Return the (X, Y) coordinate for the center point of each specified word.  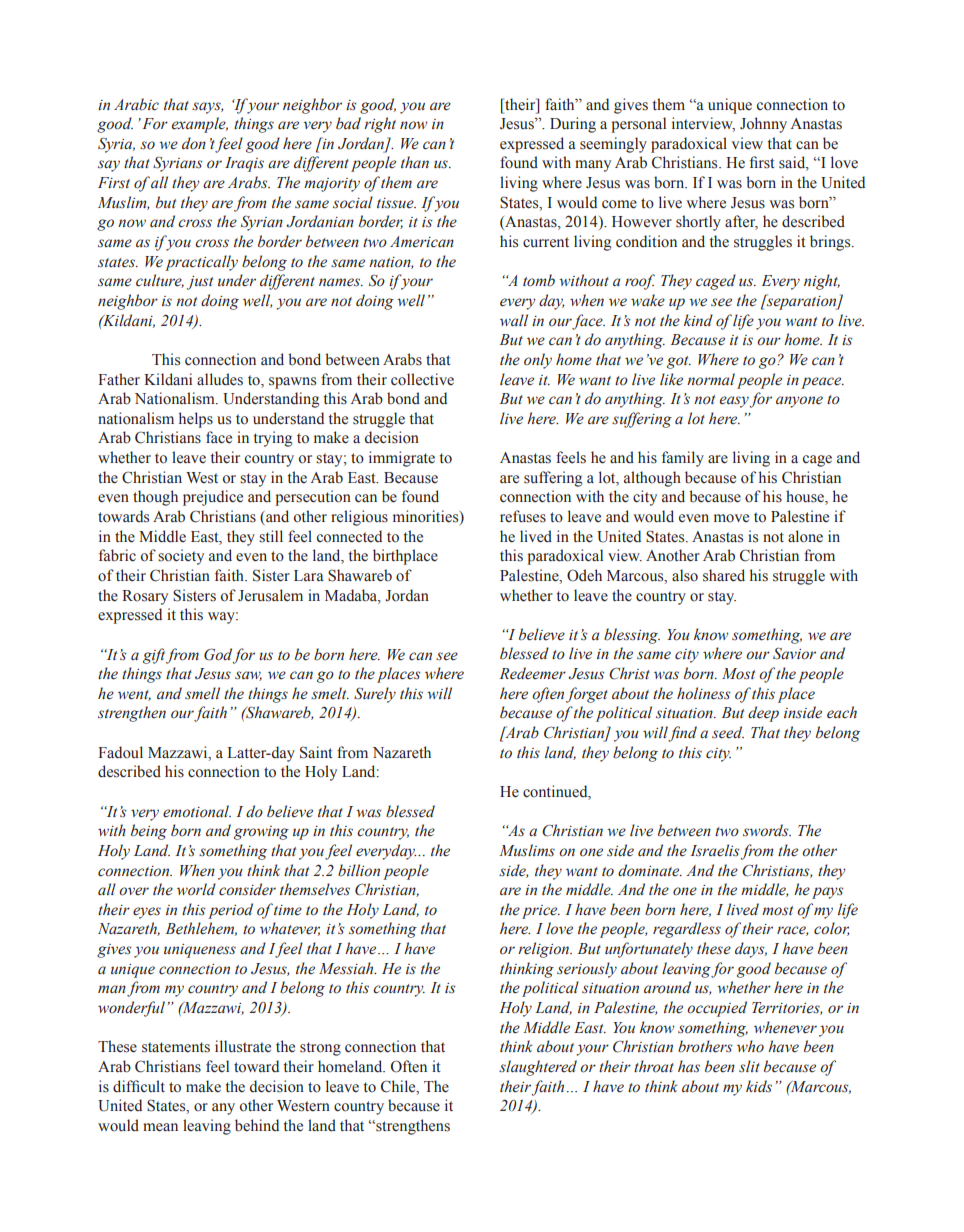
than (415, 162)
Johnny (763, 125)
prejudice (213, 498)
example (199, 125)
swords (767, 830)
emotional (197, 811)
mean (160, 1127)
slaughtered (538, 1068)
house (806, 497)
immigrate (402, 459)
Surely (375, 695)
